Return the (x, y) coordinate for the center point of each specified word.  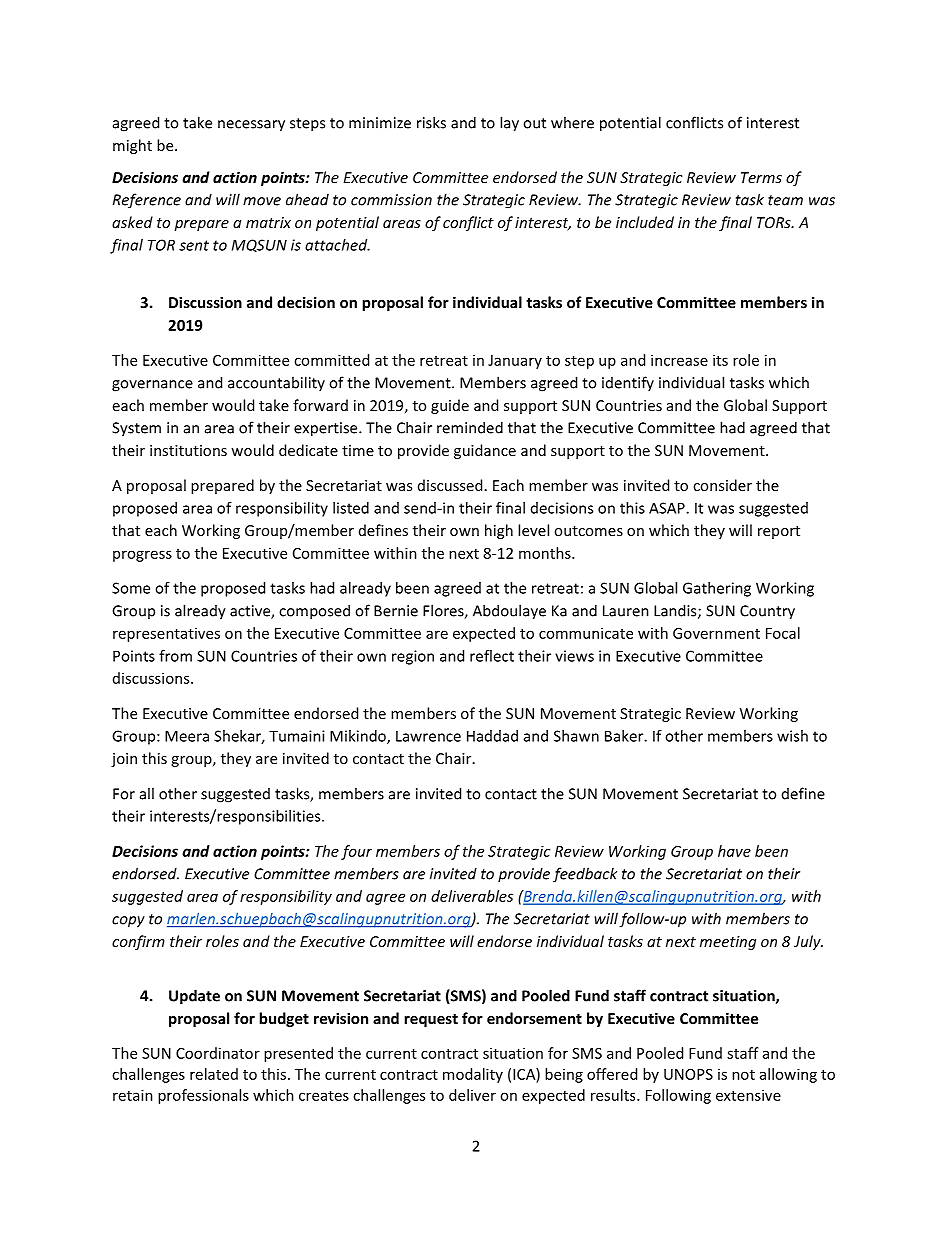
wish (792, 736)
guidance (485, 451)
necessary (251, 126)
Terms (761, 177)
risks (431, 122)
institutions (188, 450)
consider (722, 485)
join (124, 760)
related (214, 1074)
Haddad (492, 736)
